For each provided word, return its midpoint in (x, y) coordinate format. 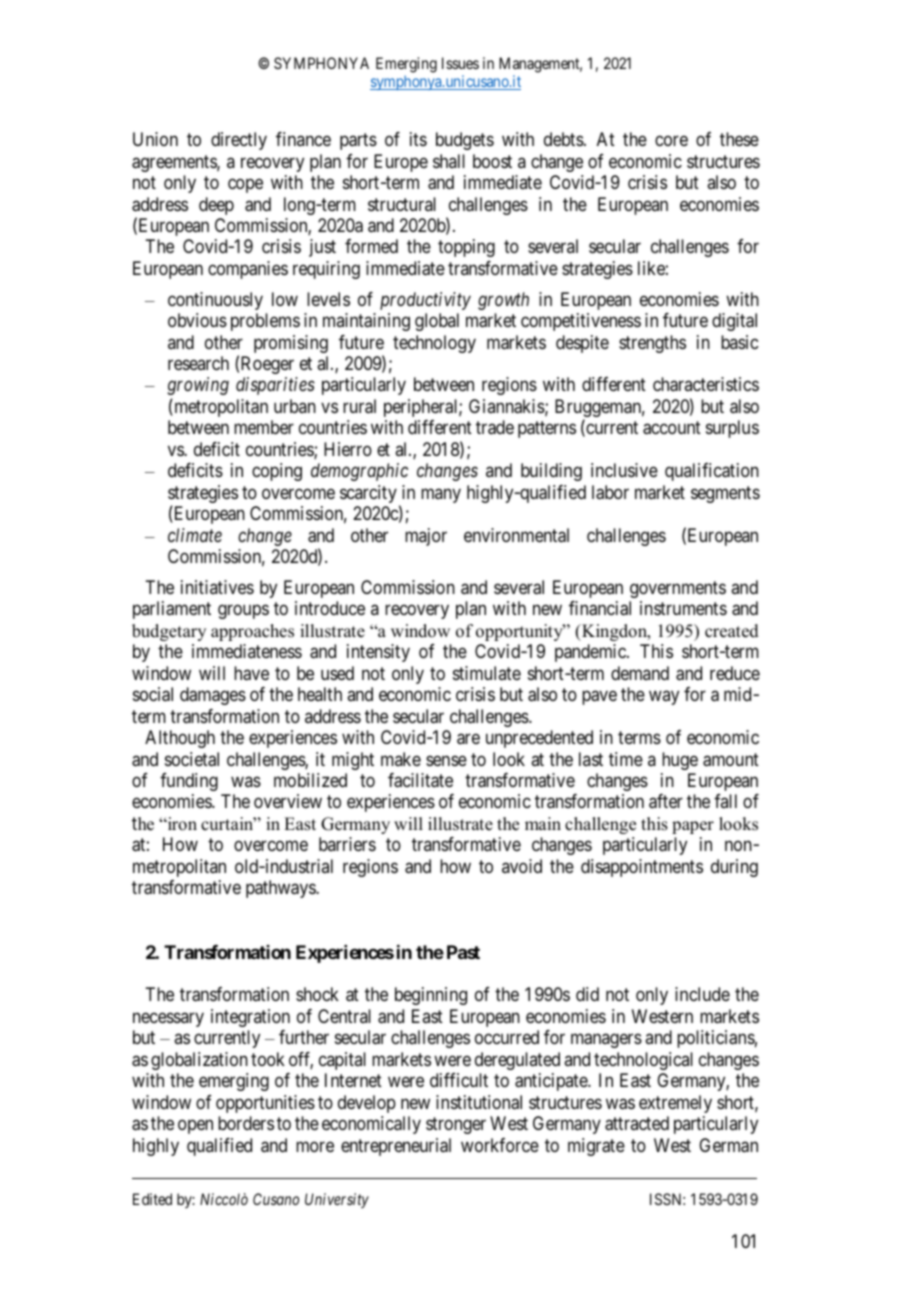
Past (463, 952)
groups (243, 612)
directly (239, 141)
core (671, 141)
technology (434, 344)
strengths (652, 344)
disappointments (642, 868)
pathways (281, 889)
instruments (683, 608)
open (195, 1126)
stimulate (487, 673)
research (198, 363)
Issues (460, 63)
